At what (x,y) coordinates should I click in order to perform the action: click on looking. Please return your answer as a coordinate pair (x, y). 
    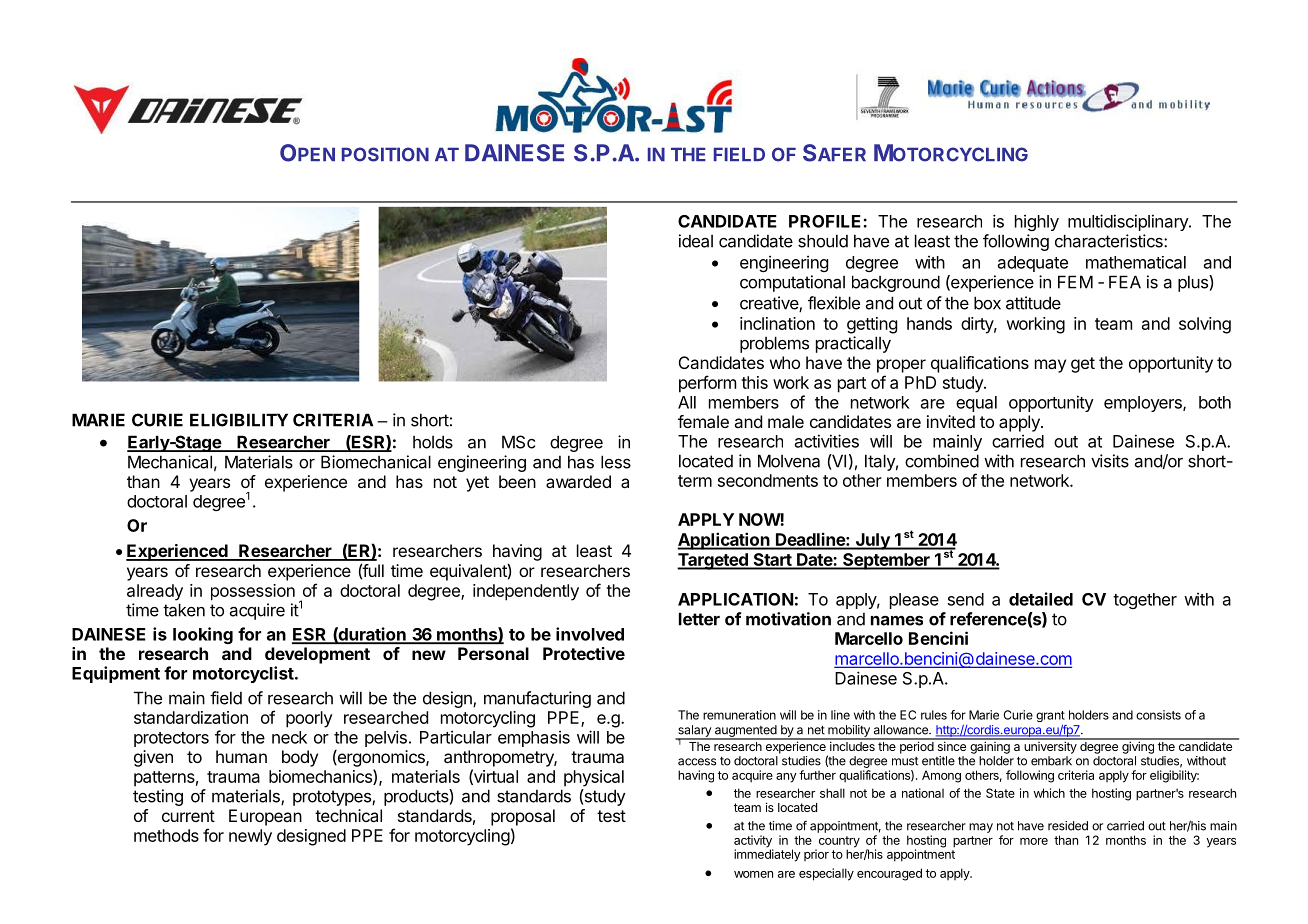
    Looking at the image, I should click on (203, 635).
